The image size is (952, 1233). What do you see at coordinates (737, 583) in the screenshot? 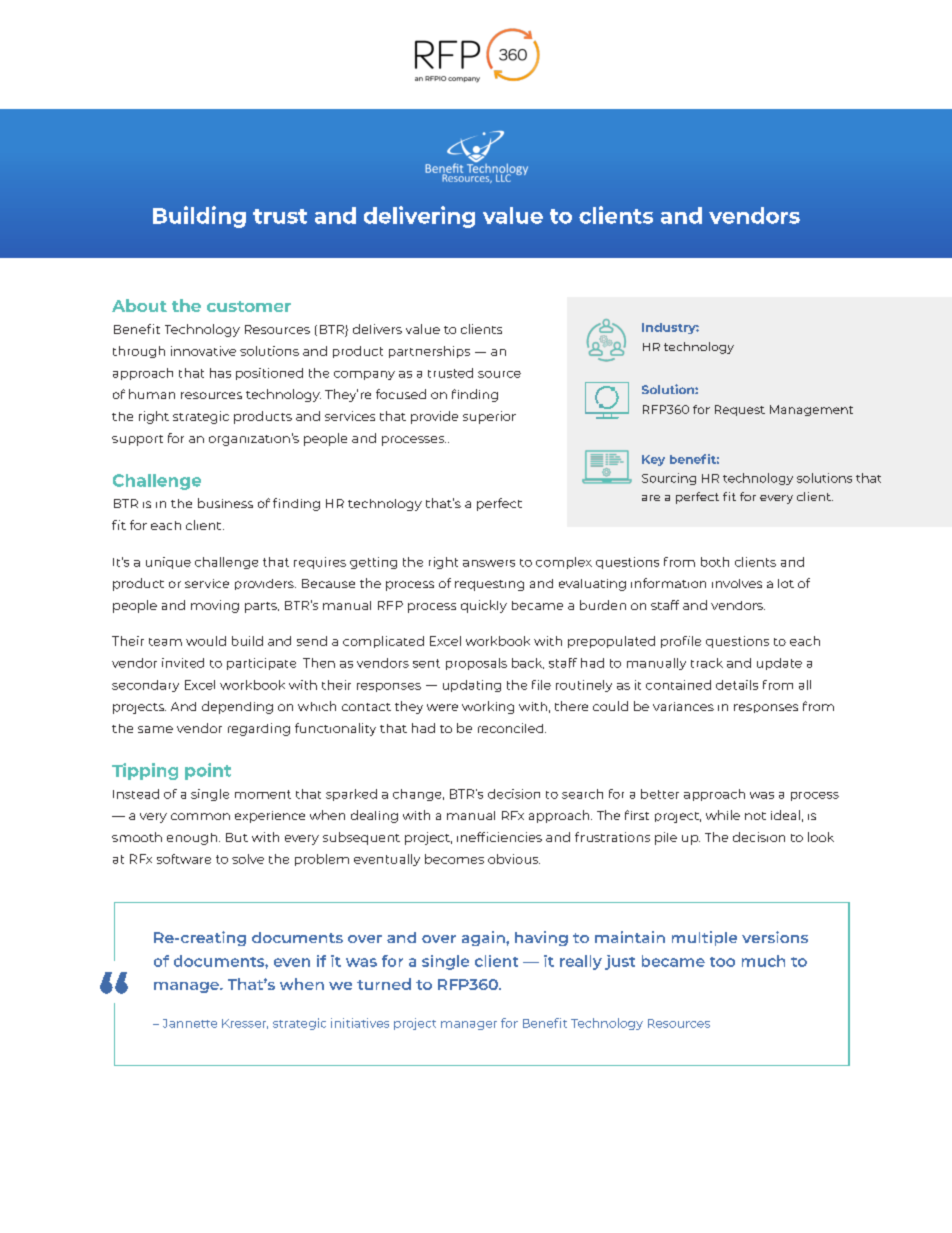
I see `involves` at bounding box center [737, 583].
